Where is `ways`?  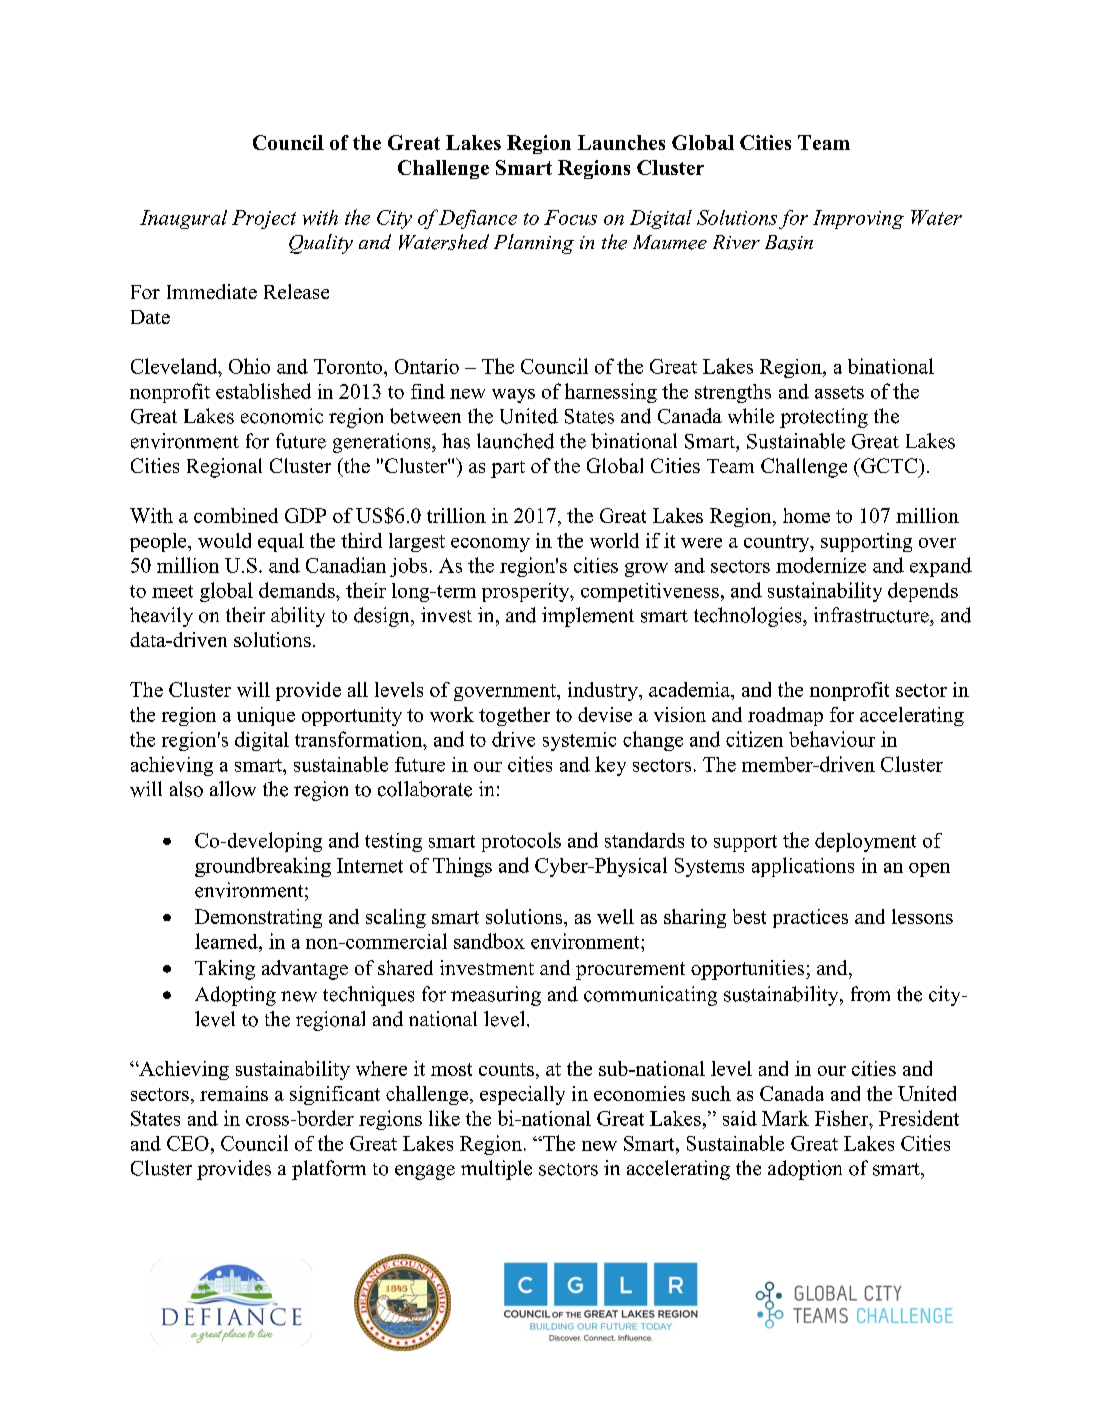
ways is located at coordinates (513, 396).
